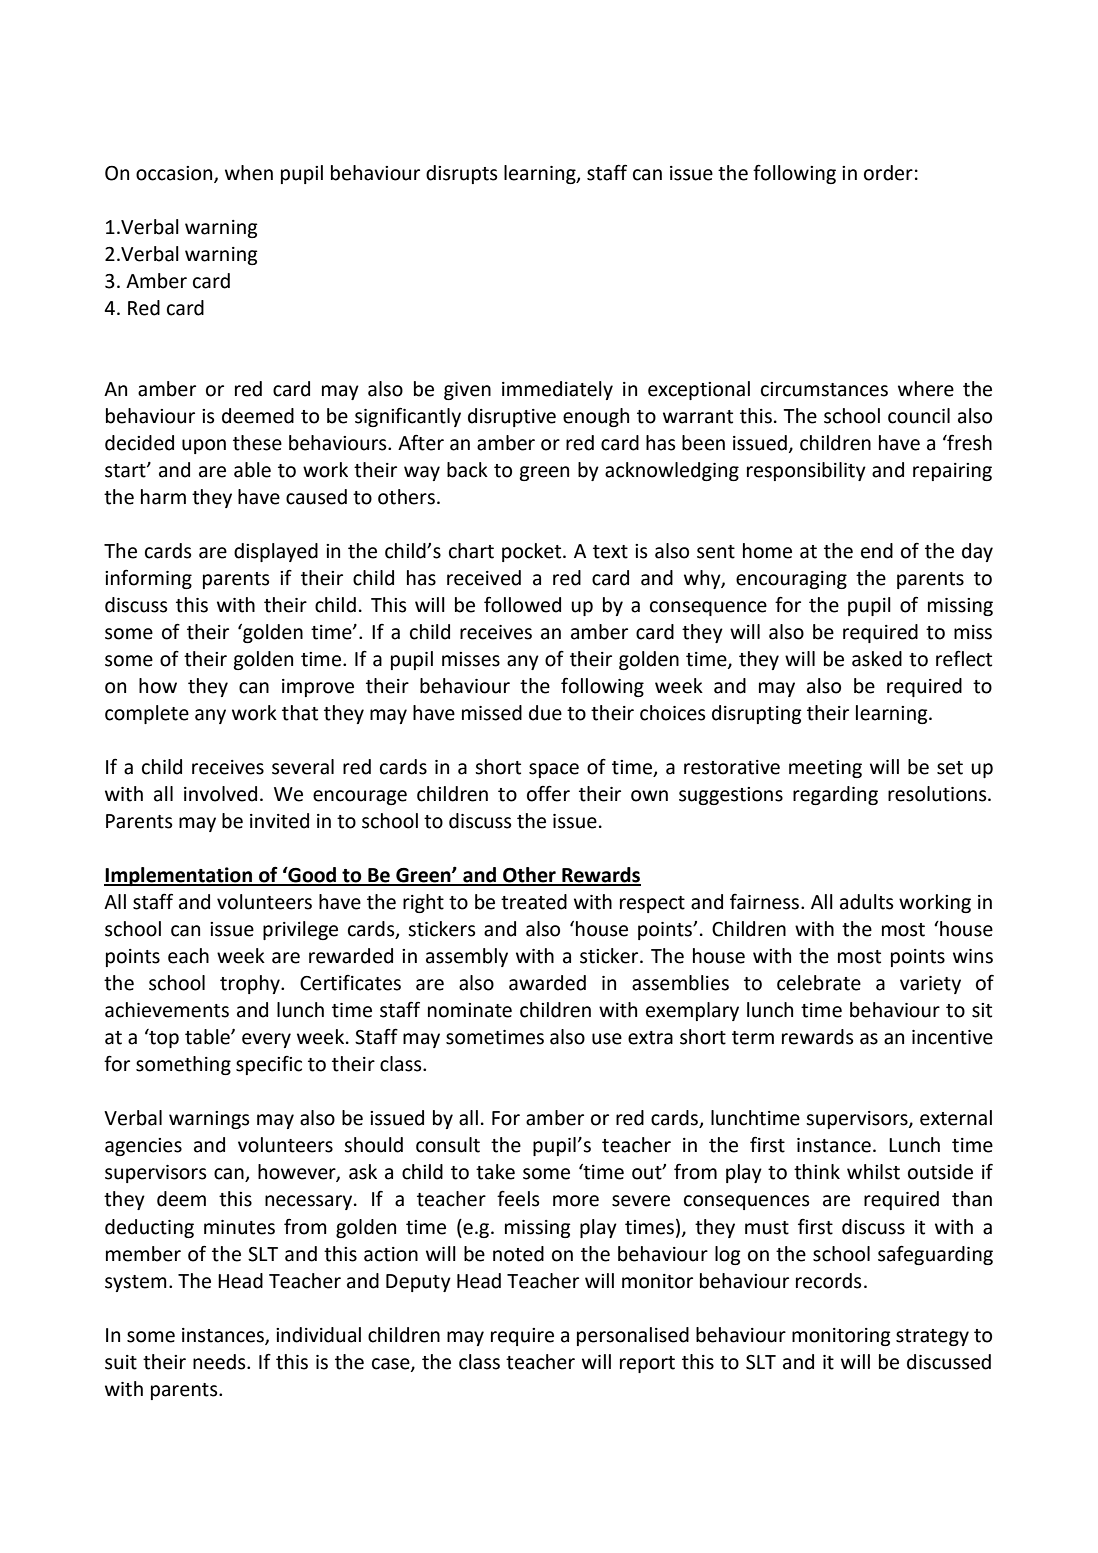  What do you see at coordinates (633, 1336) in the document?
I see `personalised` at bounding box center [633, 1336].
